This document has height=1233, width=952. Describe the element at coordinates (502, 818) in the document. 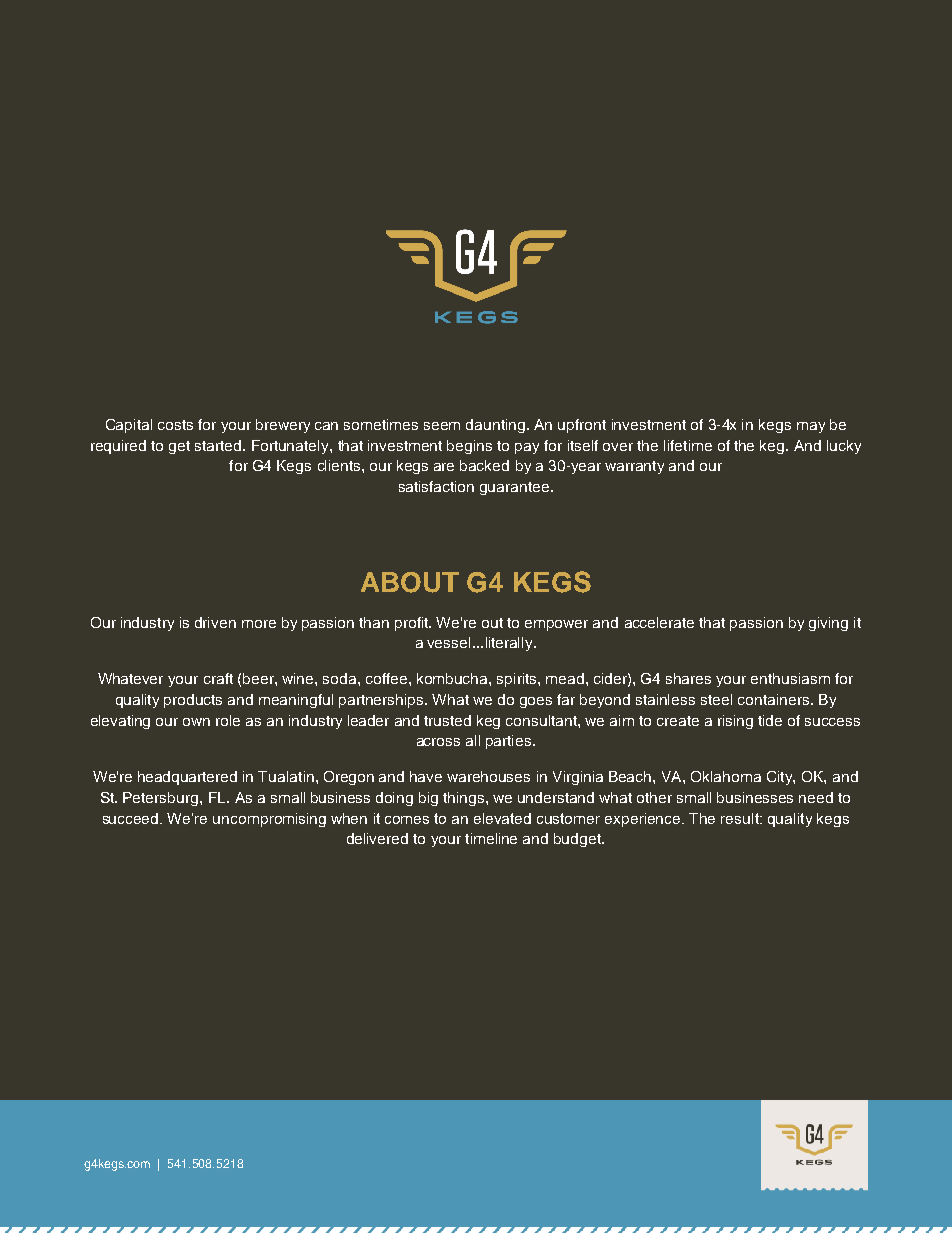

I see `elevated` at that location.
